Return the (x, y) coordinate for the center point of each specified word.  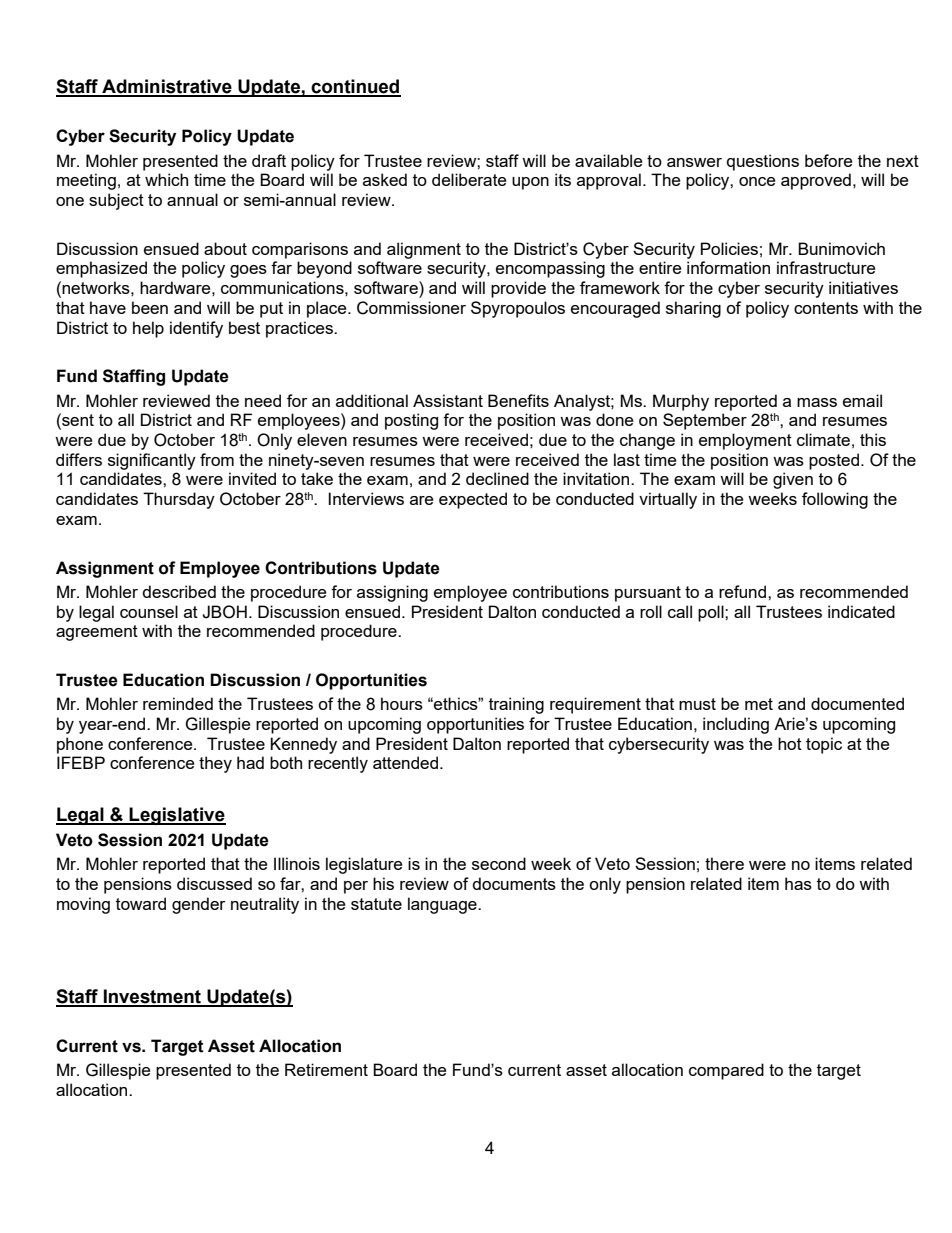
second (499, 863)
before (828, 160)
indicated (861, 611)
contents (826, 308)
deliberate (469, 179)
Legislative (177, 816)
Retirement (326, 1069)
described (179, 591)
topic (824, 745)
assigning (392, 593)
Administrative (167, 87)
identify (196, 329)
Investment (152, 997)
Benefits (518, 400)
